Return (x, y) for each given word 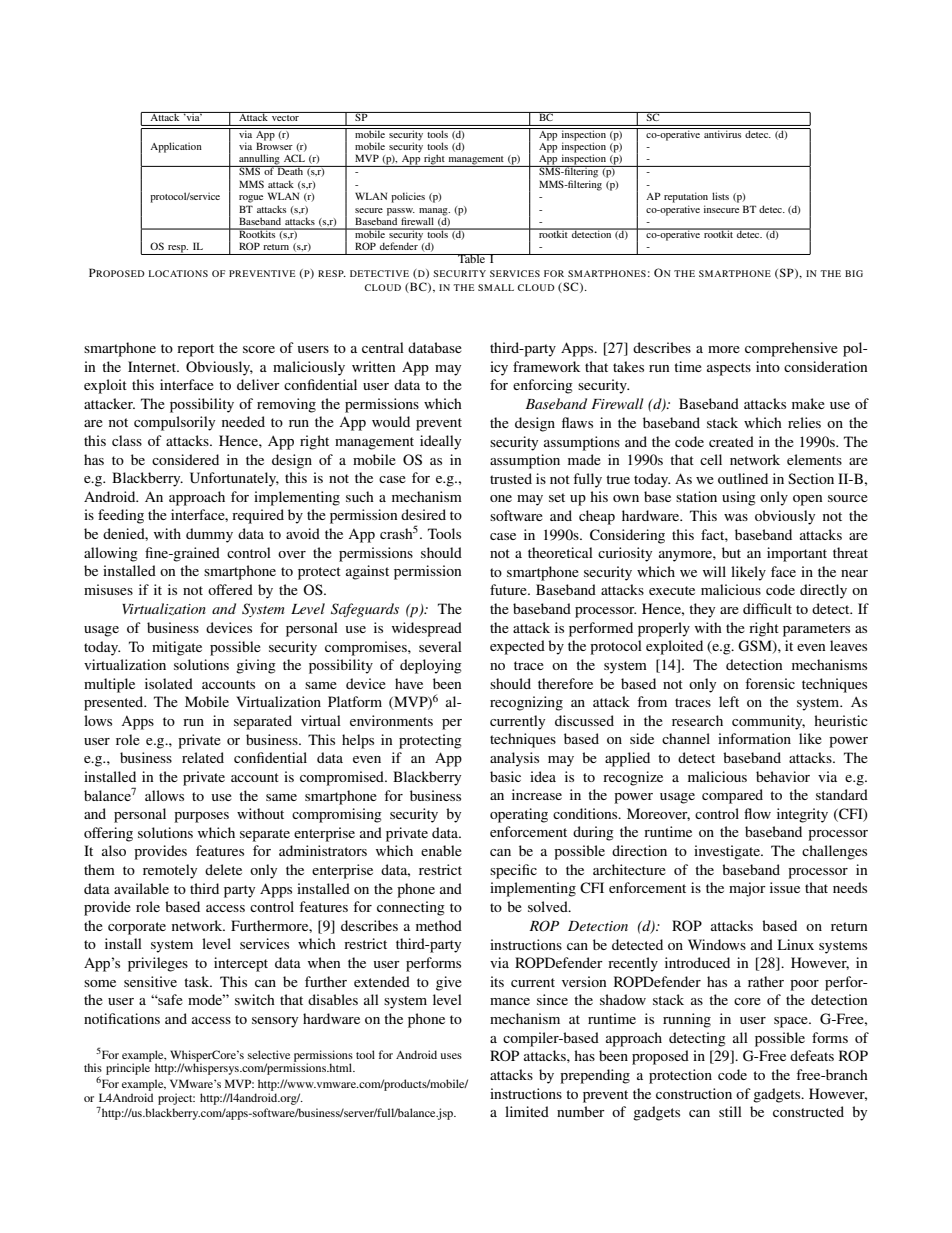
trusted (511, 478)
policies (408, 197)
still (730, 1111)
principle (128, 1069)
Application (176, 147)
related (203, 757)
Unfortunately (234, 479)
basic (505, 776)
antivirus (723, 133)
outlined (743, 478)
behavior (783, 776)
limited (527, 1111)
